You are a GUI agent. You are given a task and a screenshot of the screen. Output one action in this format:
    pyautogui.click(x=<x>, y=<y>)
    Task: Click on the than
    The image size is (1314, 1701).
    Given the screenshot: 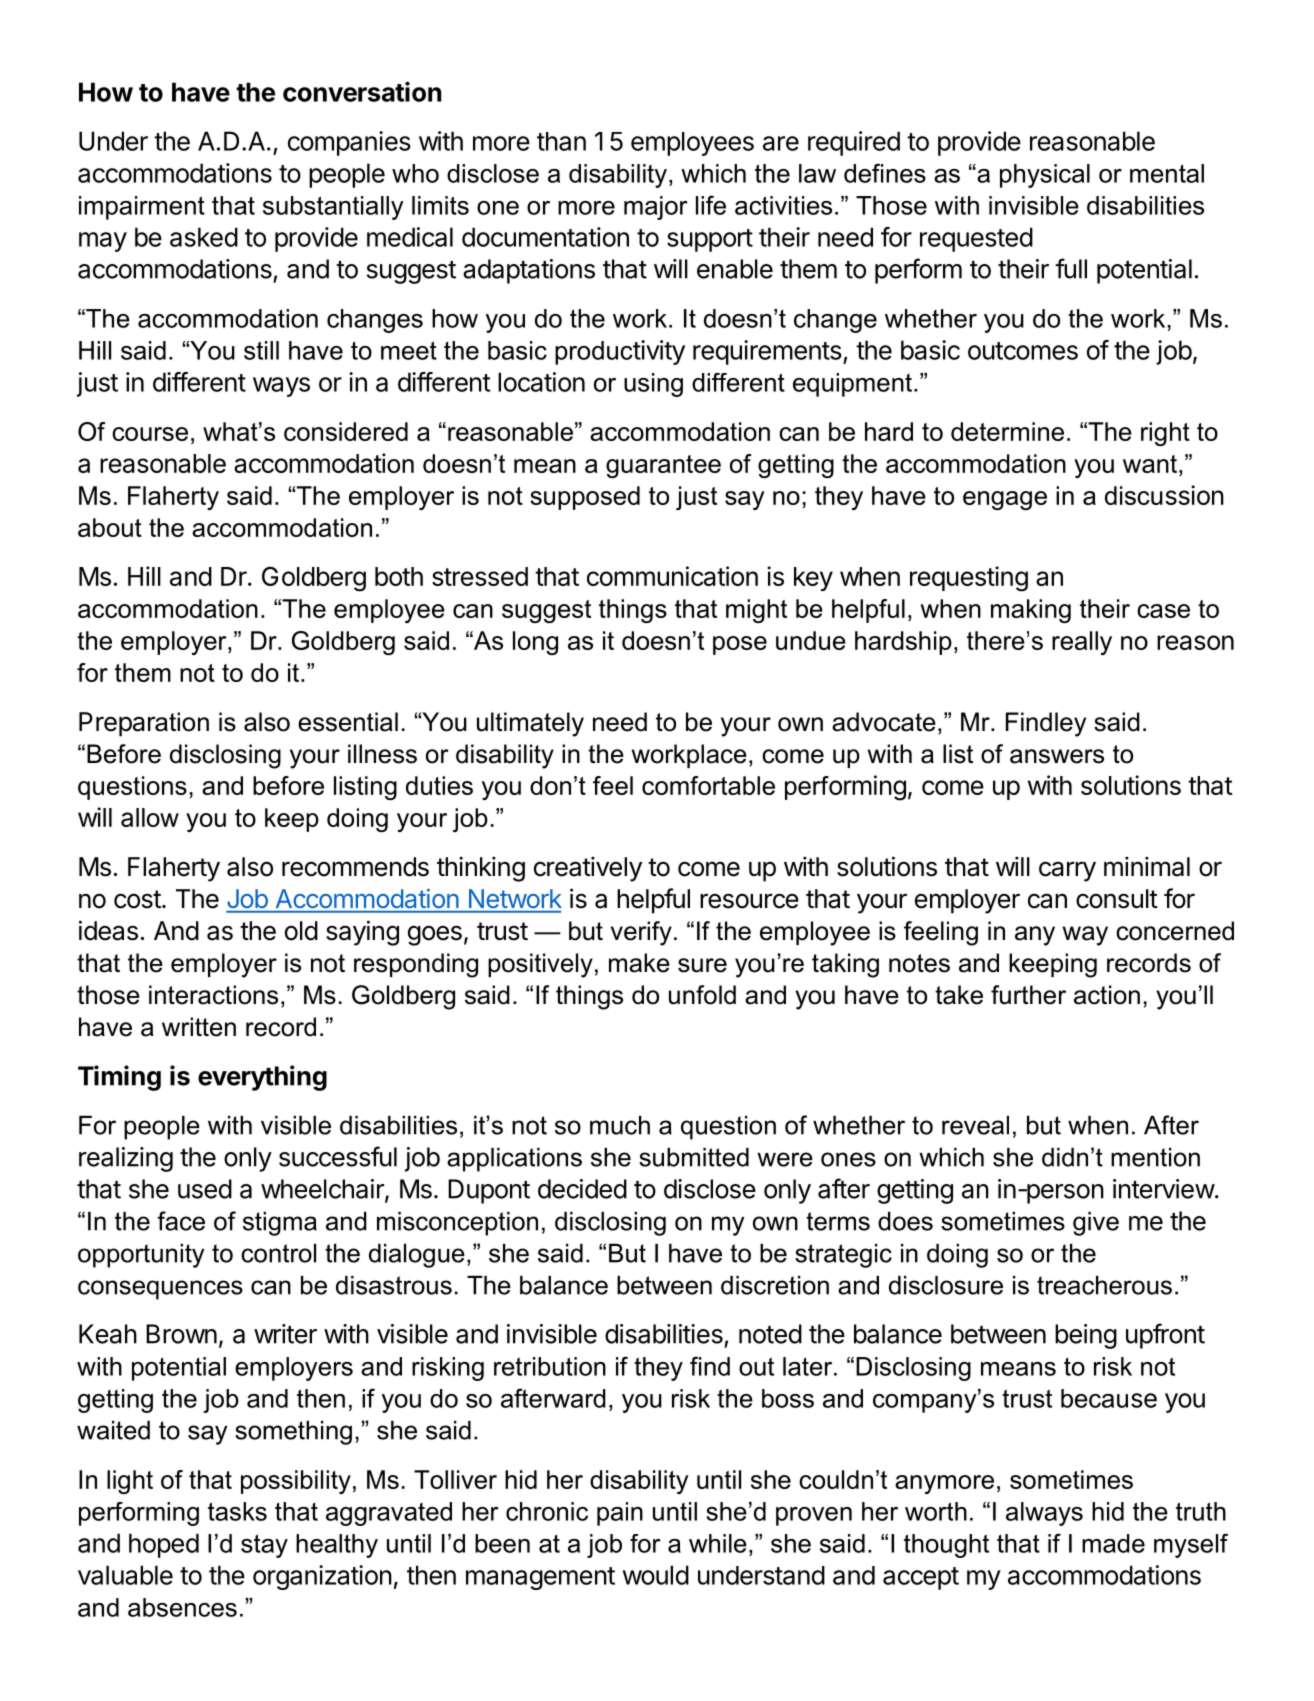 What is the action you would take?
    pyautogui.click(x=561, y=141)
